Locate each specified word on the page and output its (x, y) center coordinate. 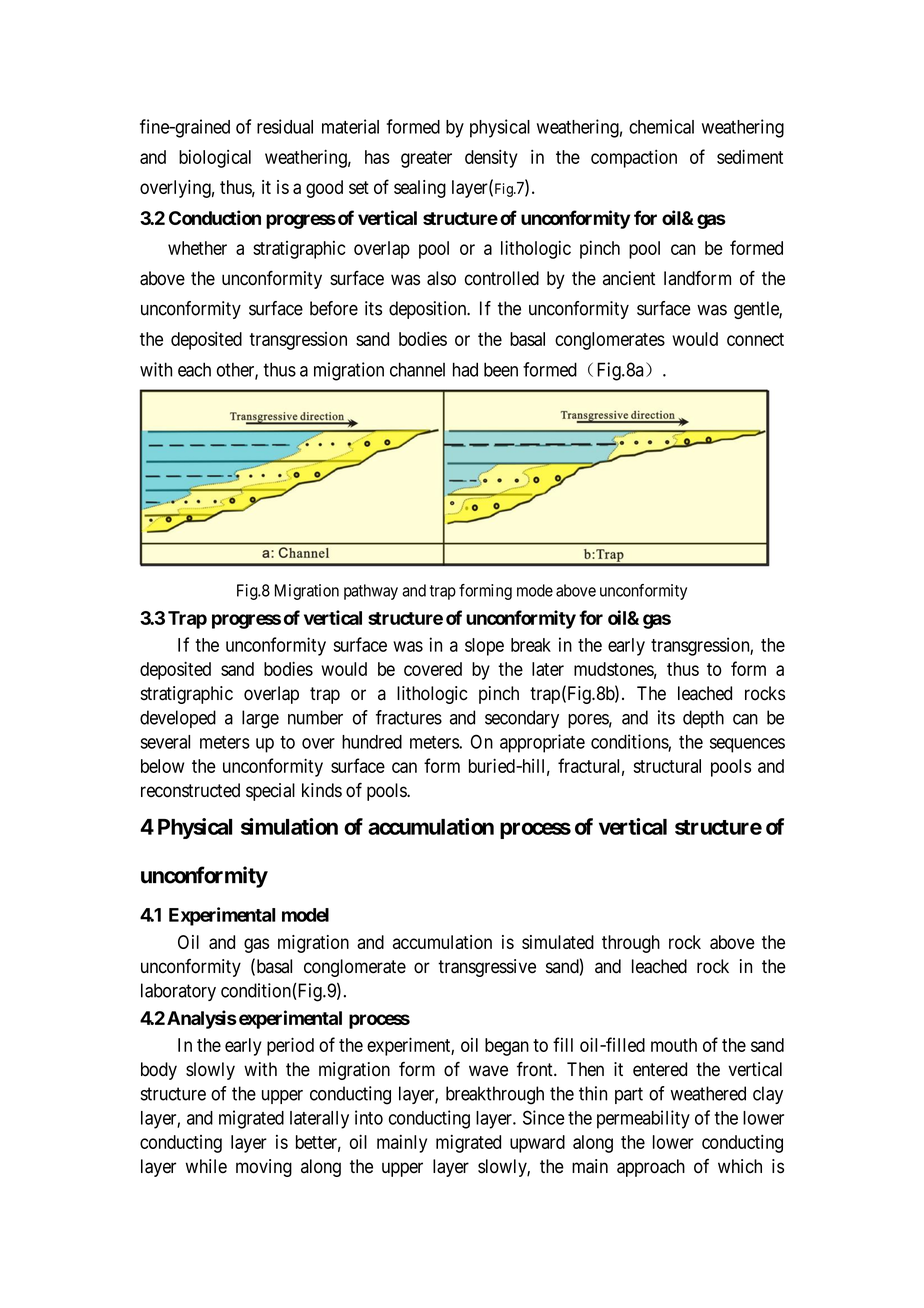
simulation (289, 826)
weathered (708, 1093)
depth (703, 719)
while (206, 1166)
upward (537, 1144)
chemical (661, 126)
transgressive (487, 968)
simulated (558, 942)
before (334, 308)
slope (484, 647)
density (491, 159)
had (465, 369)
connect (755, 339)
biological (215, 159)
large (260, 719)
